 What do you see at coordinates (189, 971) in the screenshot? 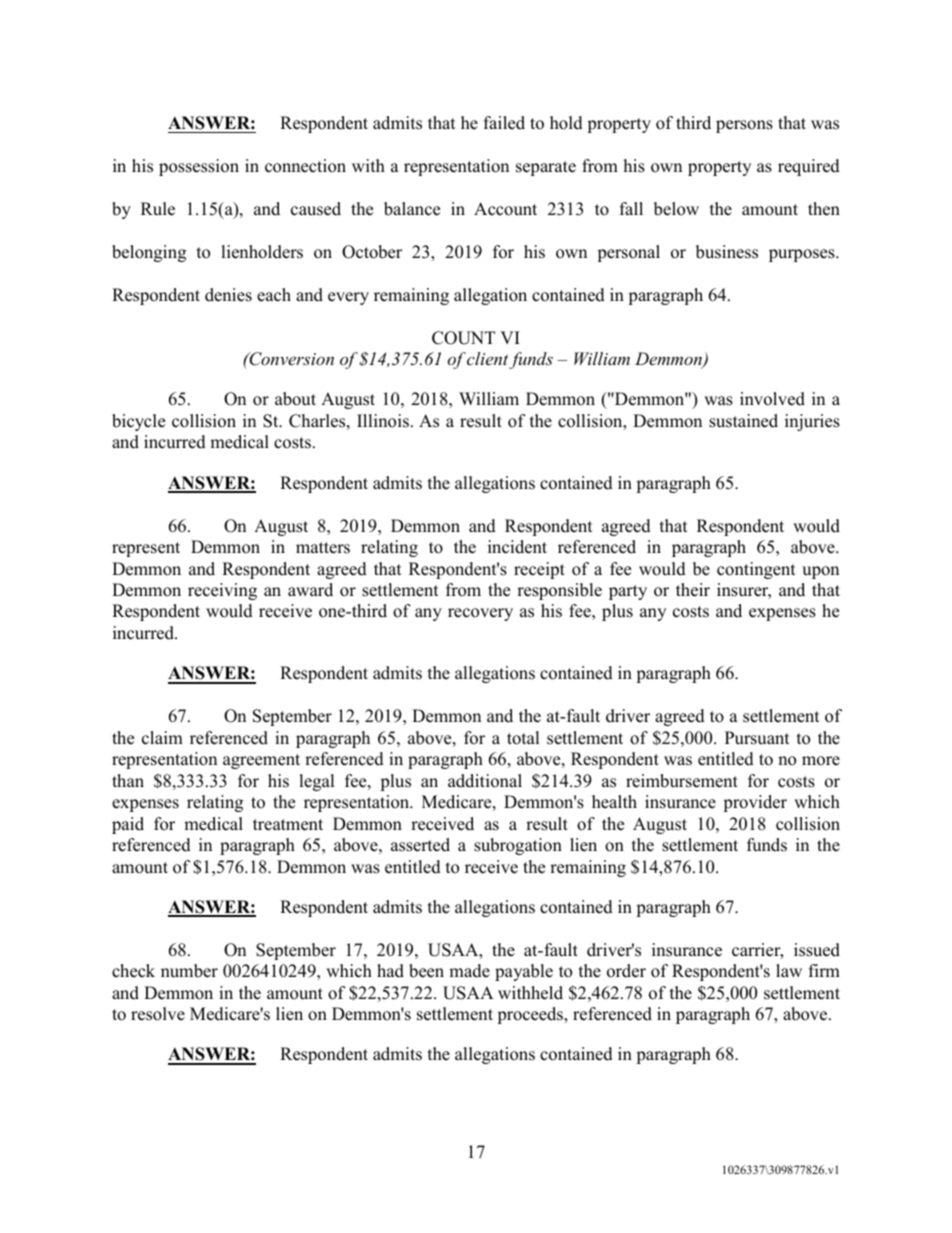
I see `number` at bounding box center [189, 971].
